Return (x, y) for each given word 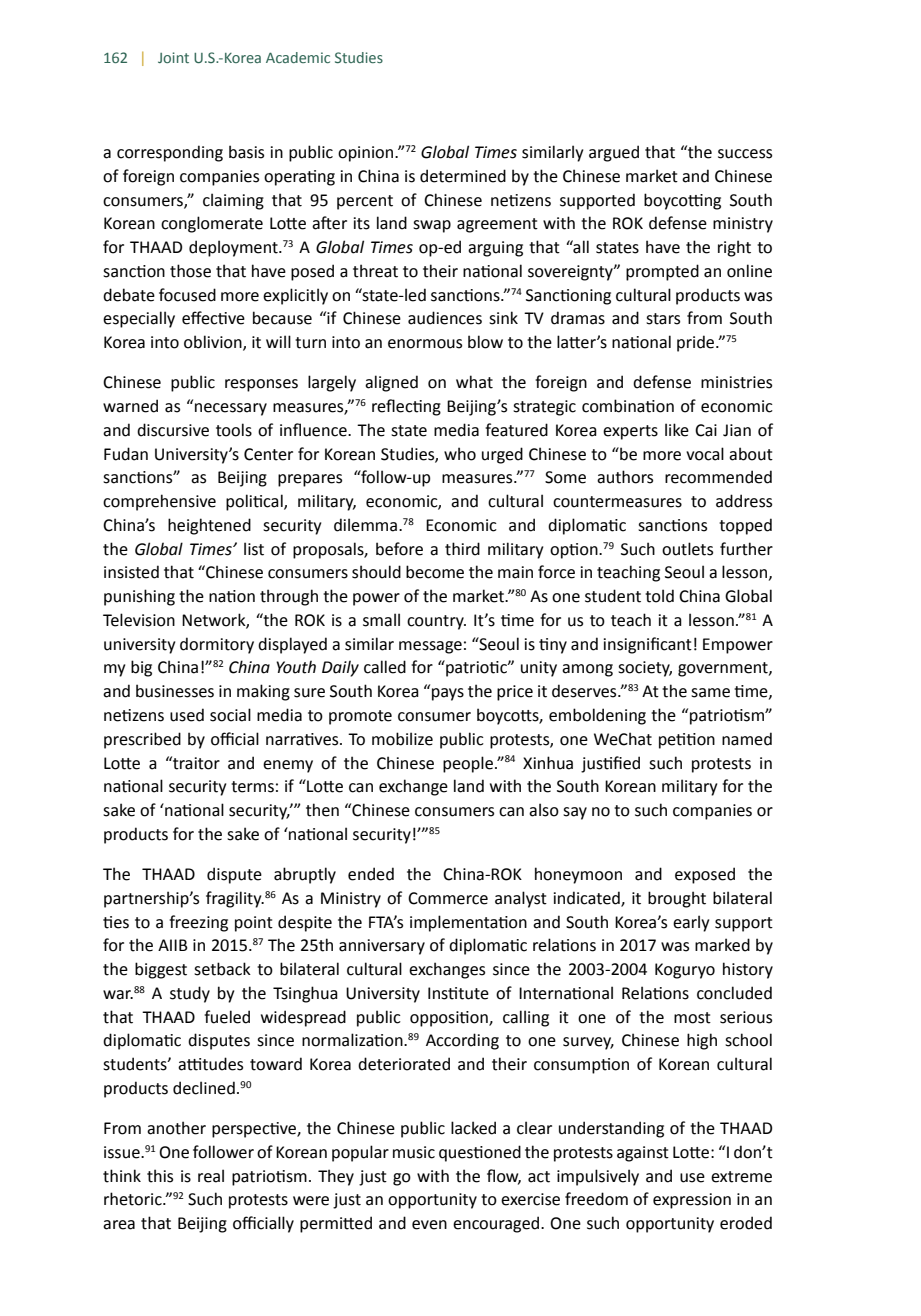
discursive (173, 430)
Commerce (448, 898)
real (211, 1176)
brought (677, 899)
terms (252, 787)
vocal (705, 454)
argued (614, 153)
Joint (173, 57)
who (460, 454)
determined (463, 176)
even (429, 1225)
